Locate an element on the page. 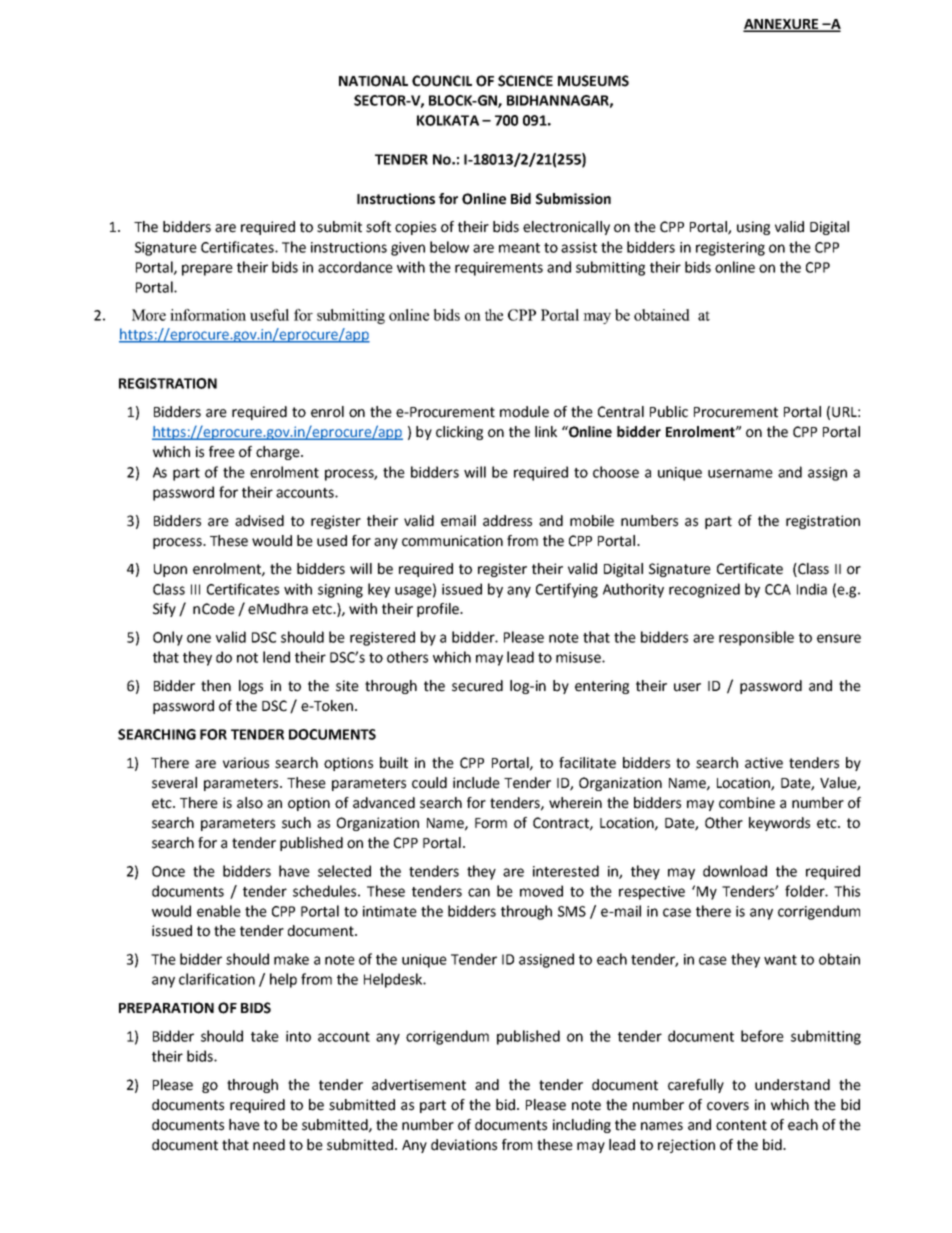 The height and width of the image is (1233, 952). need is located at coordinates (269, 1145).
